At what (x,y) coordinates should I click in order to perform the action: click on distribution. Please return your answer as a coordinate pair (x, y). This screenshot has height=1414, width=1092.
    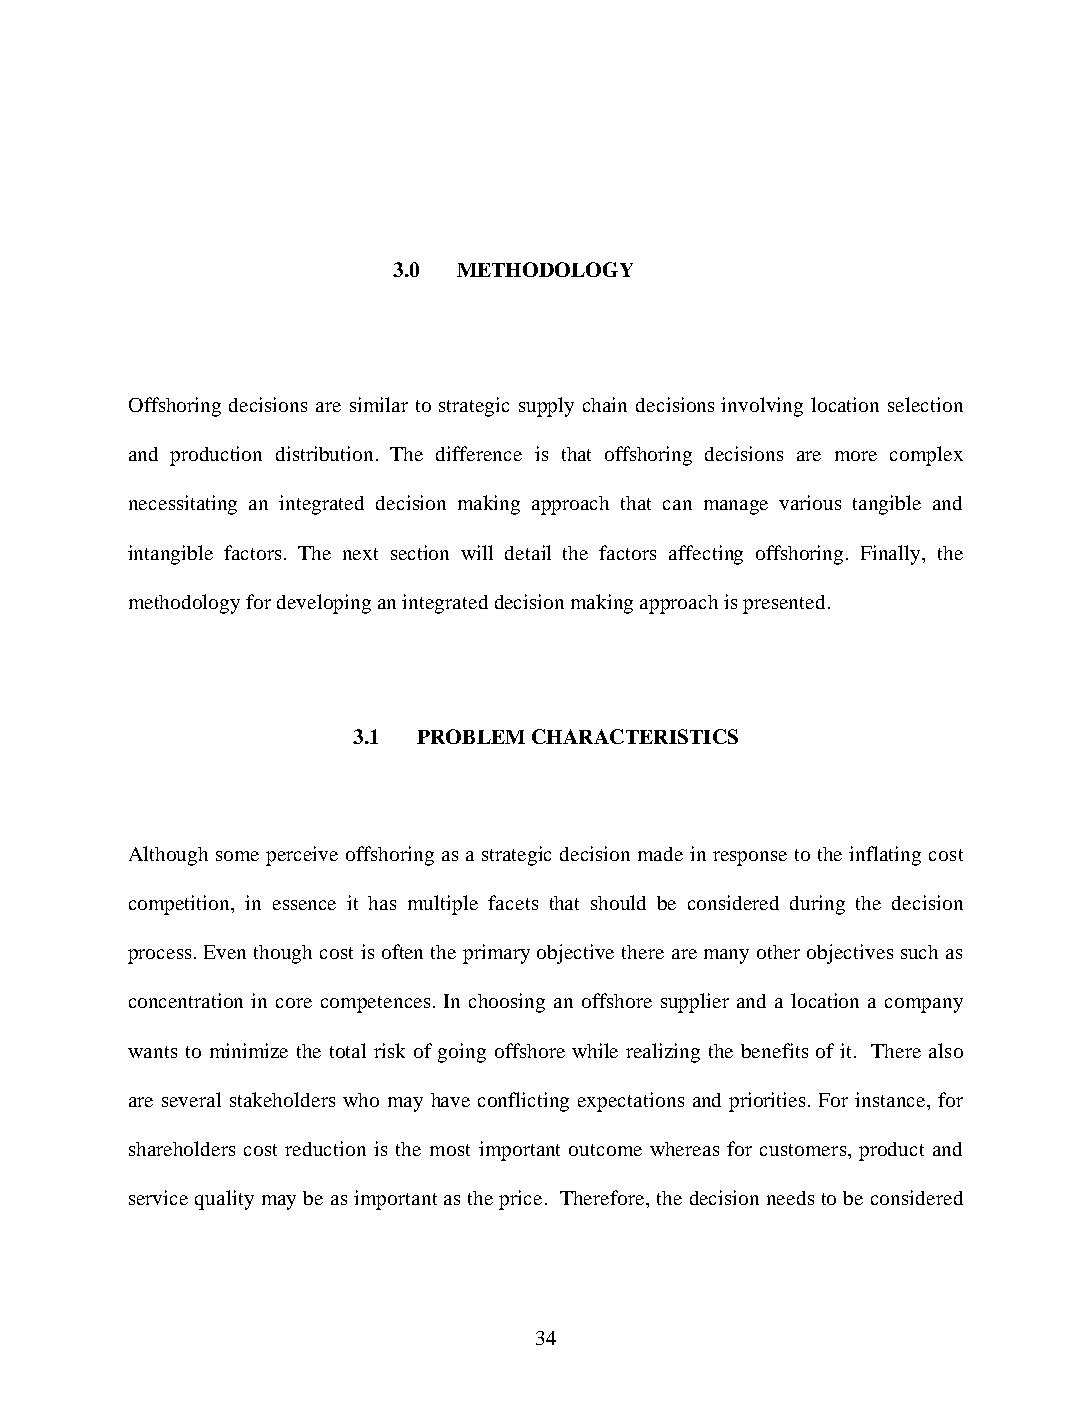
    Looking at the image, I should click on (324, 453).
